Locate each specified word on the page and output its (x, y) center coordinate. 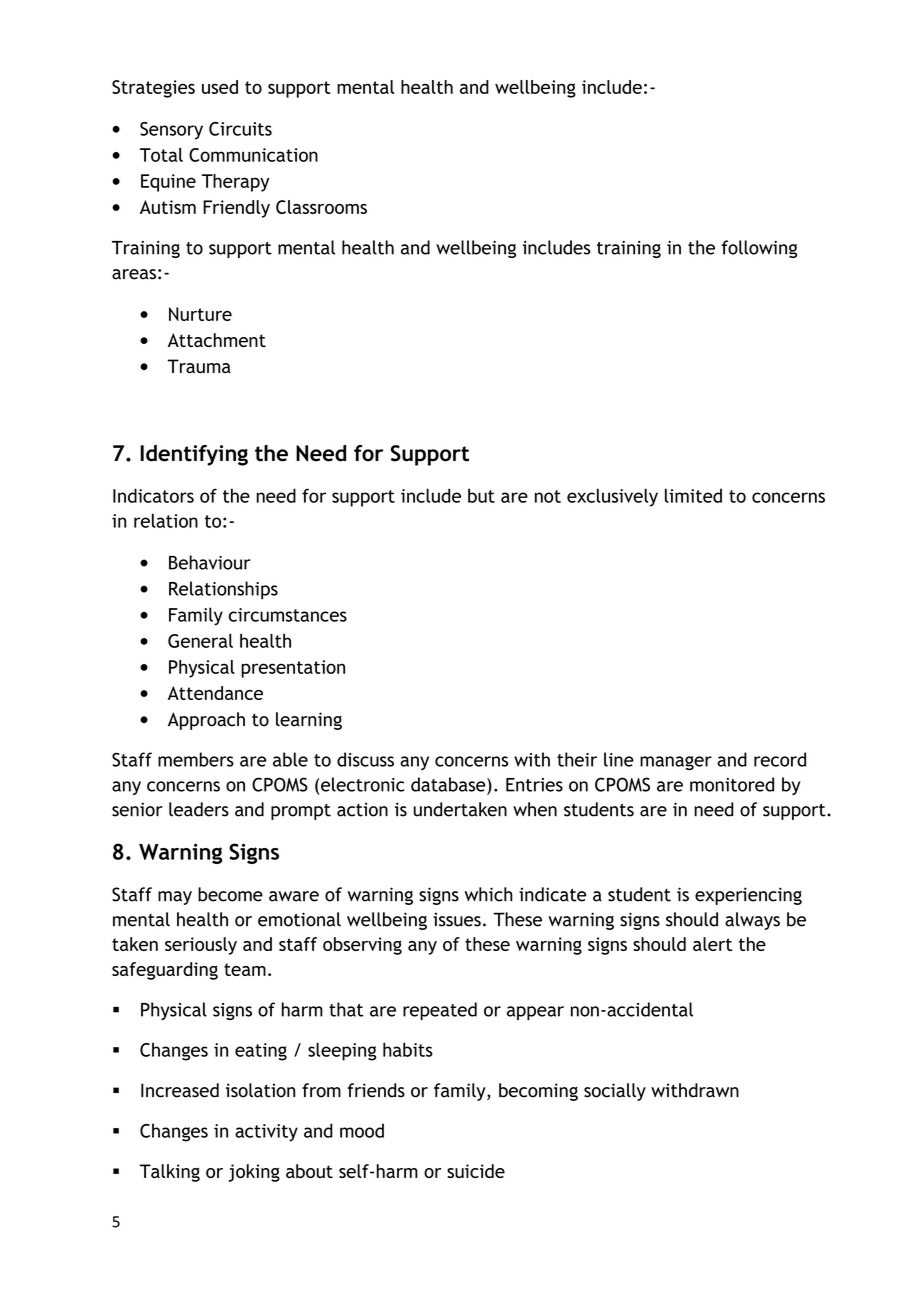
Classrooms (321, 207)
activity (266, 1133)
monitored (732, 784)
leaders (199, 809)
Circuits (240, 129)
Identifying (194, 455)
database (449, 784)
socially (615, 1092)
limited (693, 495)
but (481, 495)
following (759, 249)
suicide (476, 1171)
